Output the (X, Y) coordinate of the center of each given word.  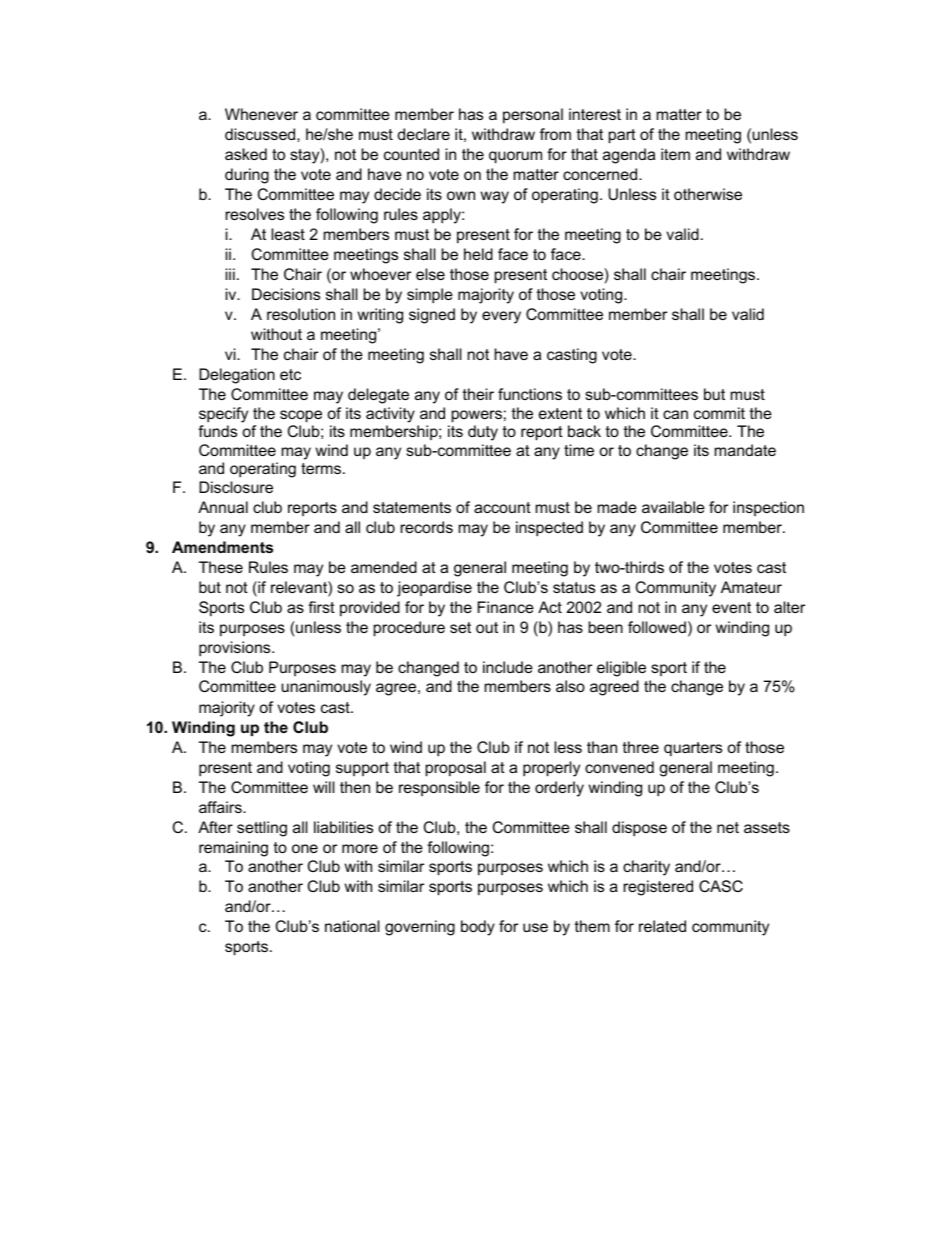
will (324, 787)
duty (483, 433)
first (321, 607)
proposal (456, 769)
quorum (515, 157)
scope (301, 416)
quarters (693, 749)
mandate (745, 450)
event (731, 607)
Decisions (286, 294)
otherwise (708, 194)
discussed (261, 134)
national (352, 926)
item (675, 154)
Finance (506, 607)
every (501, 317)
